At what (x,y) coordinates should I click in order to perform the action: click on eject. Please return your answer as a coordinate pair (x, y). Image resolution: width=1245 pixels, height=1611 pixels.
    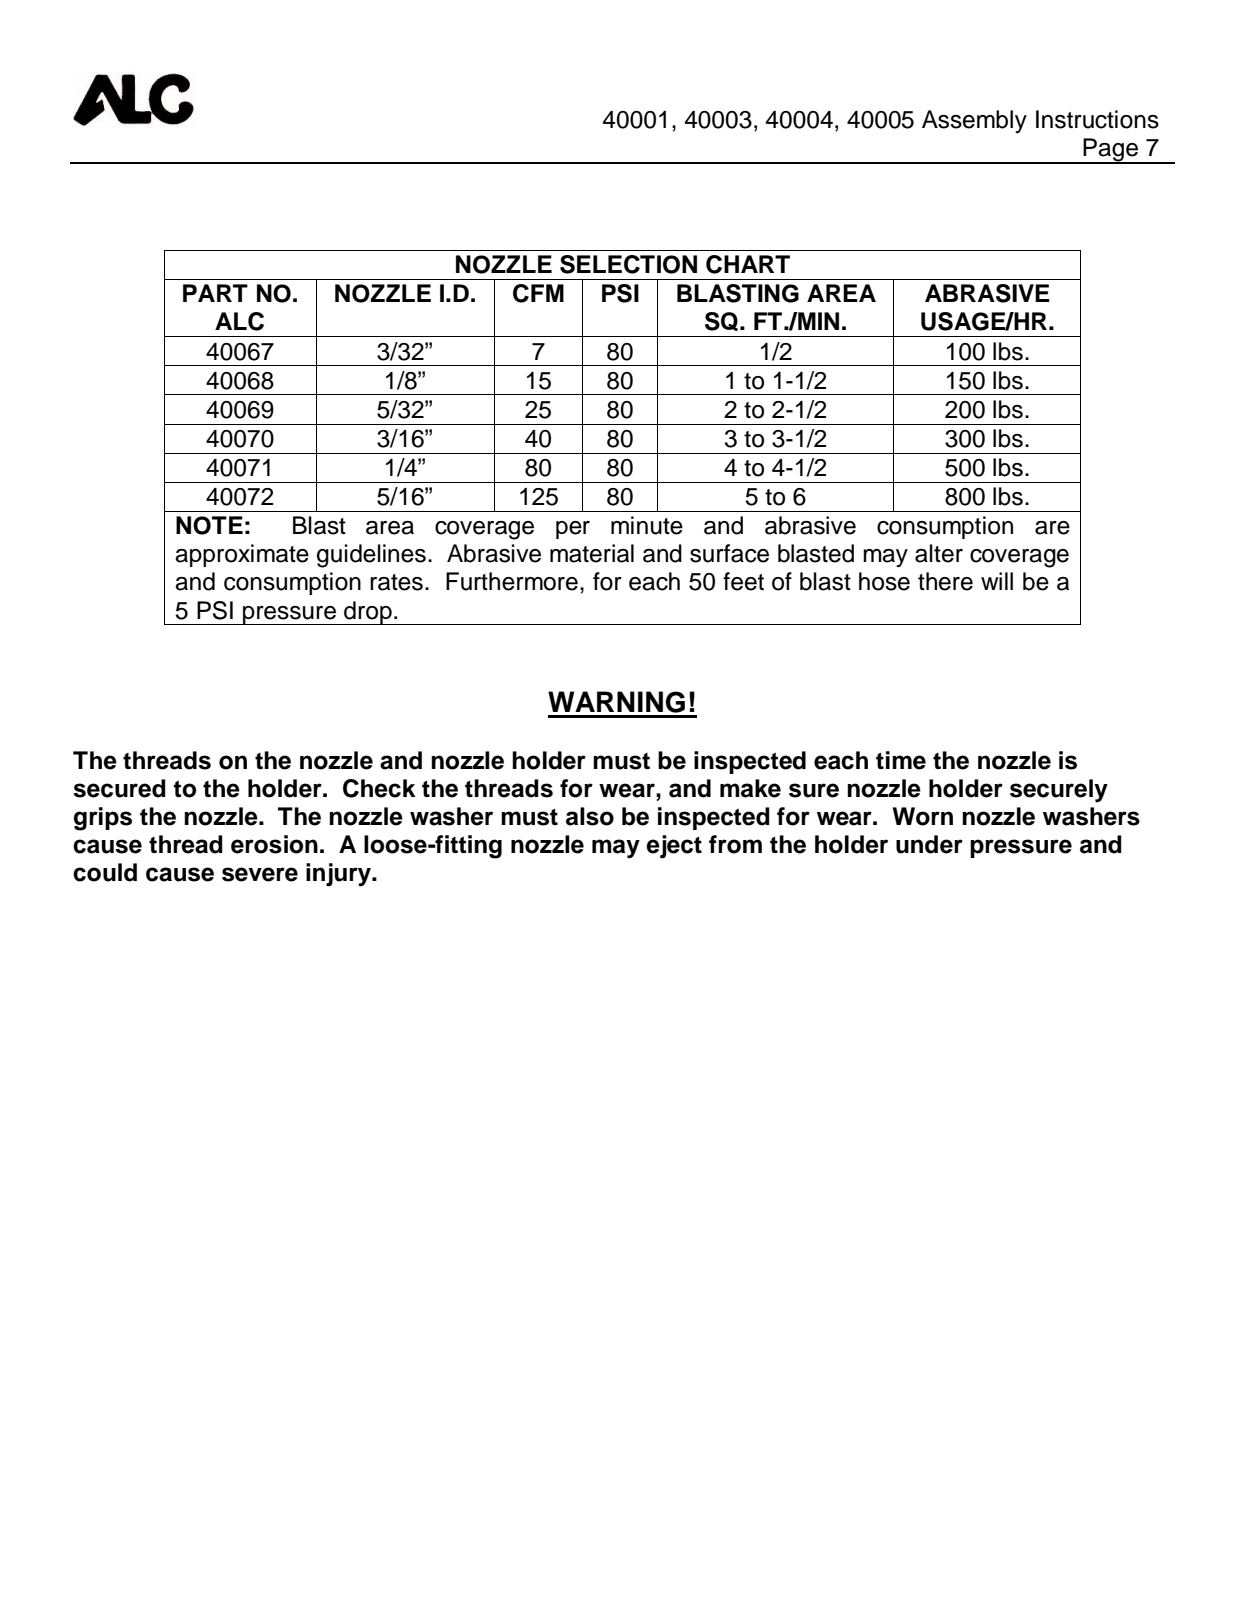
    Looking at the image, I should click on (674, 847).
